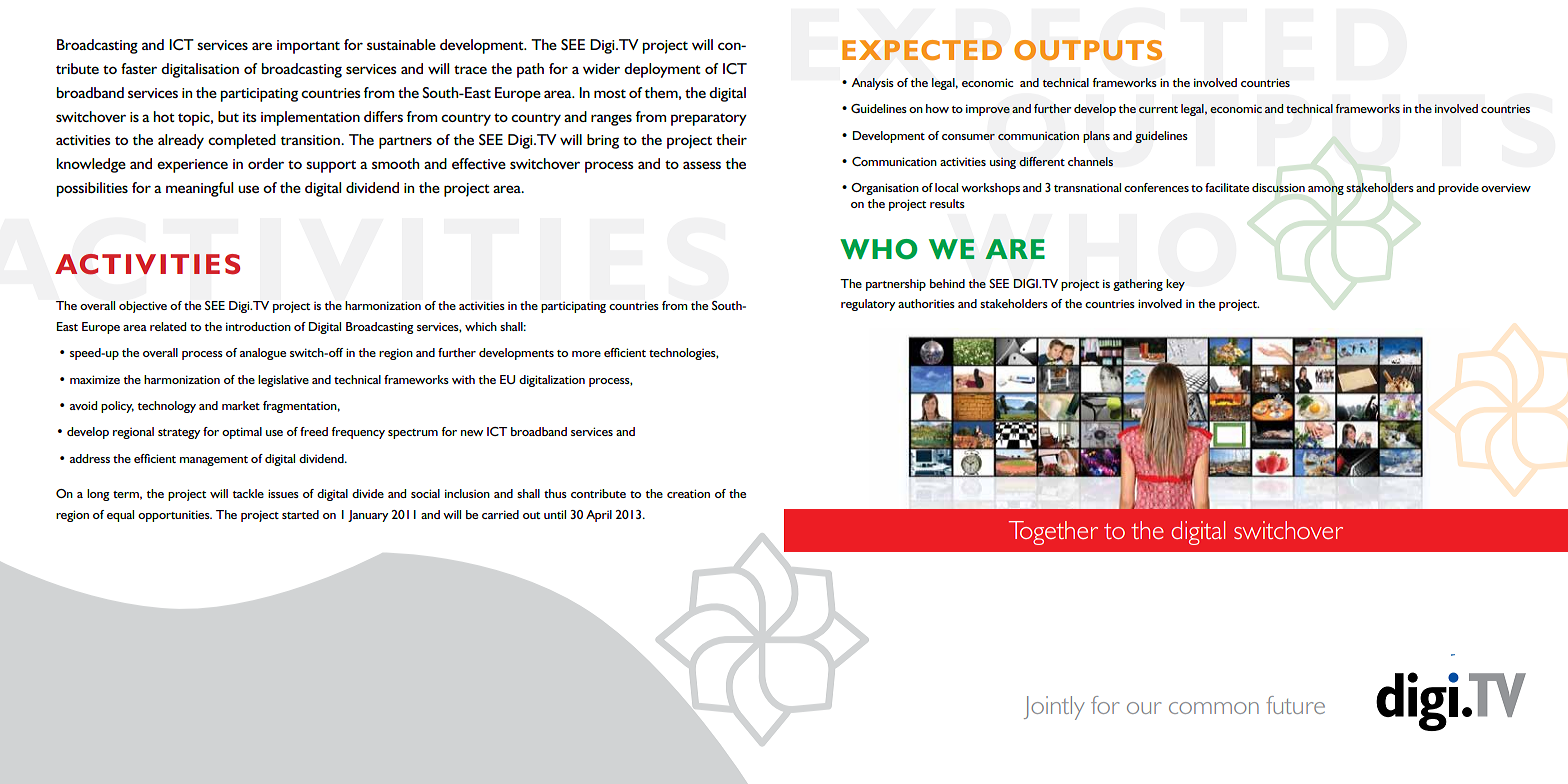 The width and height of the image is (1568, 784). What do you see at coordinates (688, 493) in the image?
I see `creation` at bounding box center [688, 493].
